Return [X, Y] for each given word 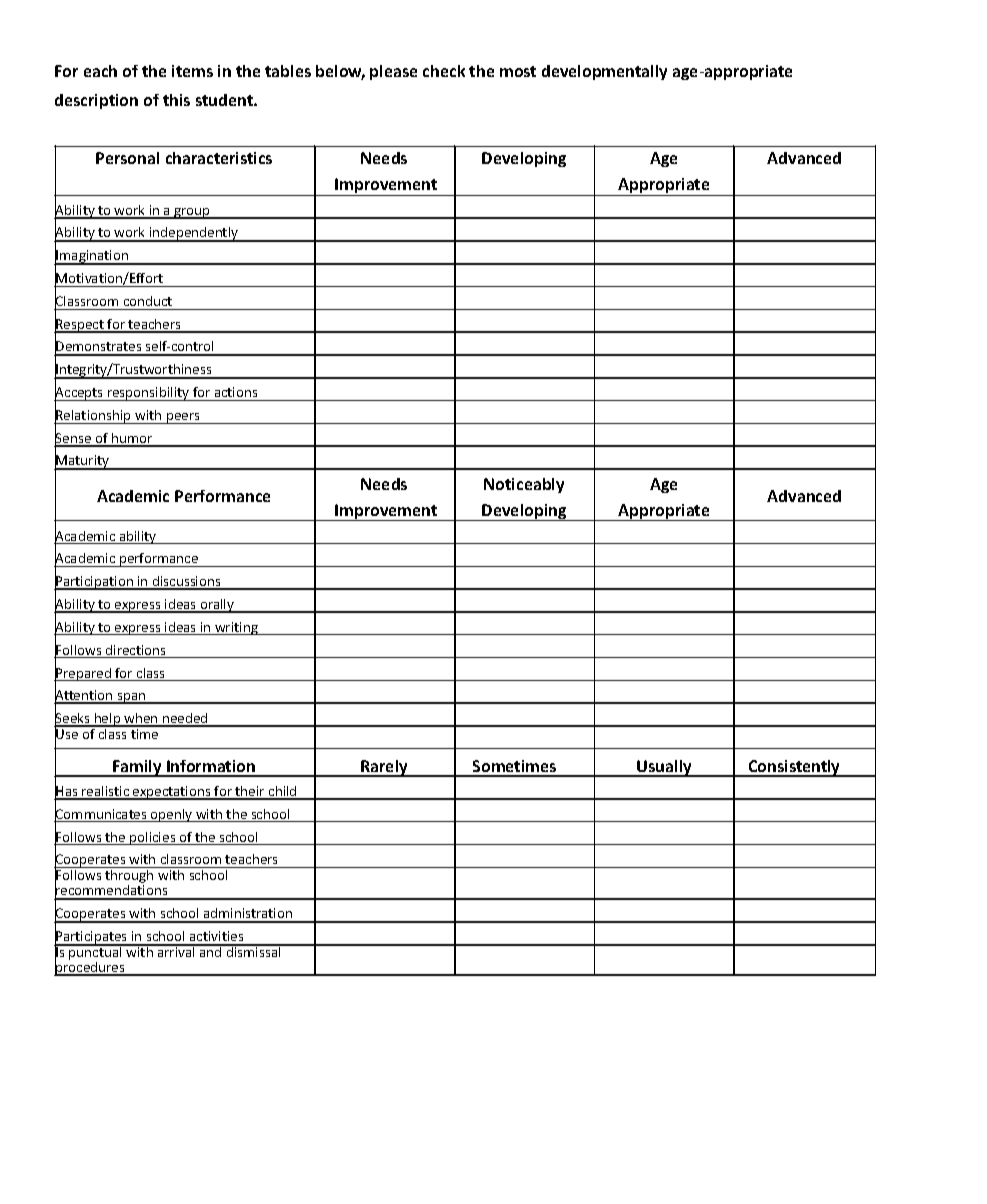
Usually [665, 768]
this [176, 100]
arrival [176, 950]
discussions [187, 582]
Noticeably [524, 485]
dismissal [253, 950]
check [444, 71]
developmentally [604, 72]
